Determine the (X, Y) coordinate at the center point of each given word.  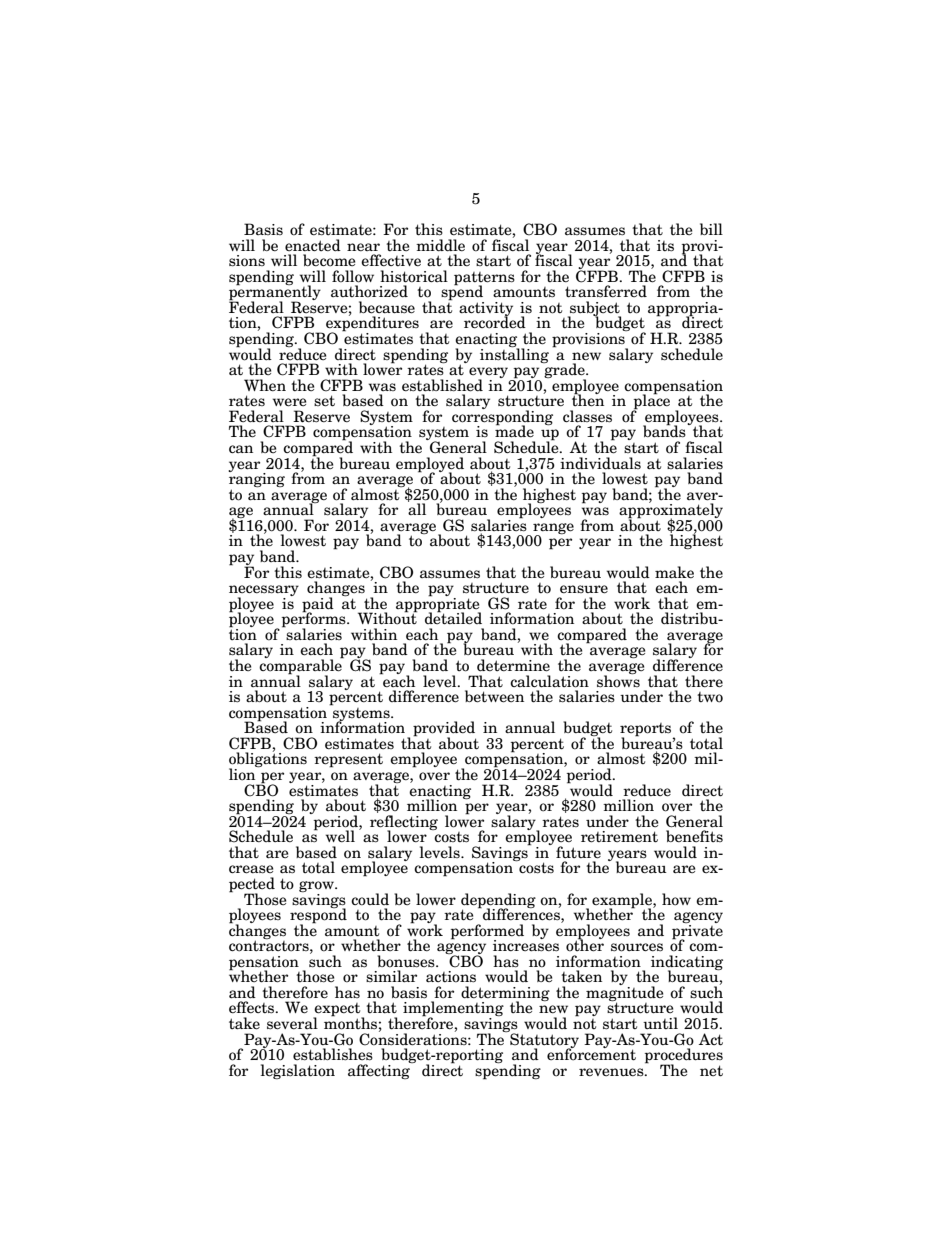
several (292, 1023)
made (514, 431)
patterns (484, 279)
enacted (313, 245)
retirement (619, 837)
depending (498, 901)
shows (618, 680)
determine (513, 665)
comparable (301, 667)
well (340, 836)
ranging (256, 480)
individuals (600, 463)
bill (711, 229)
